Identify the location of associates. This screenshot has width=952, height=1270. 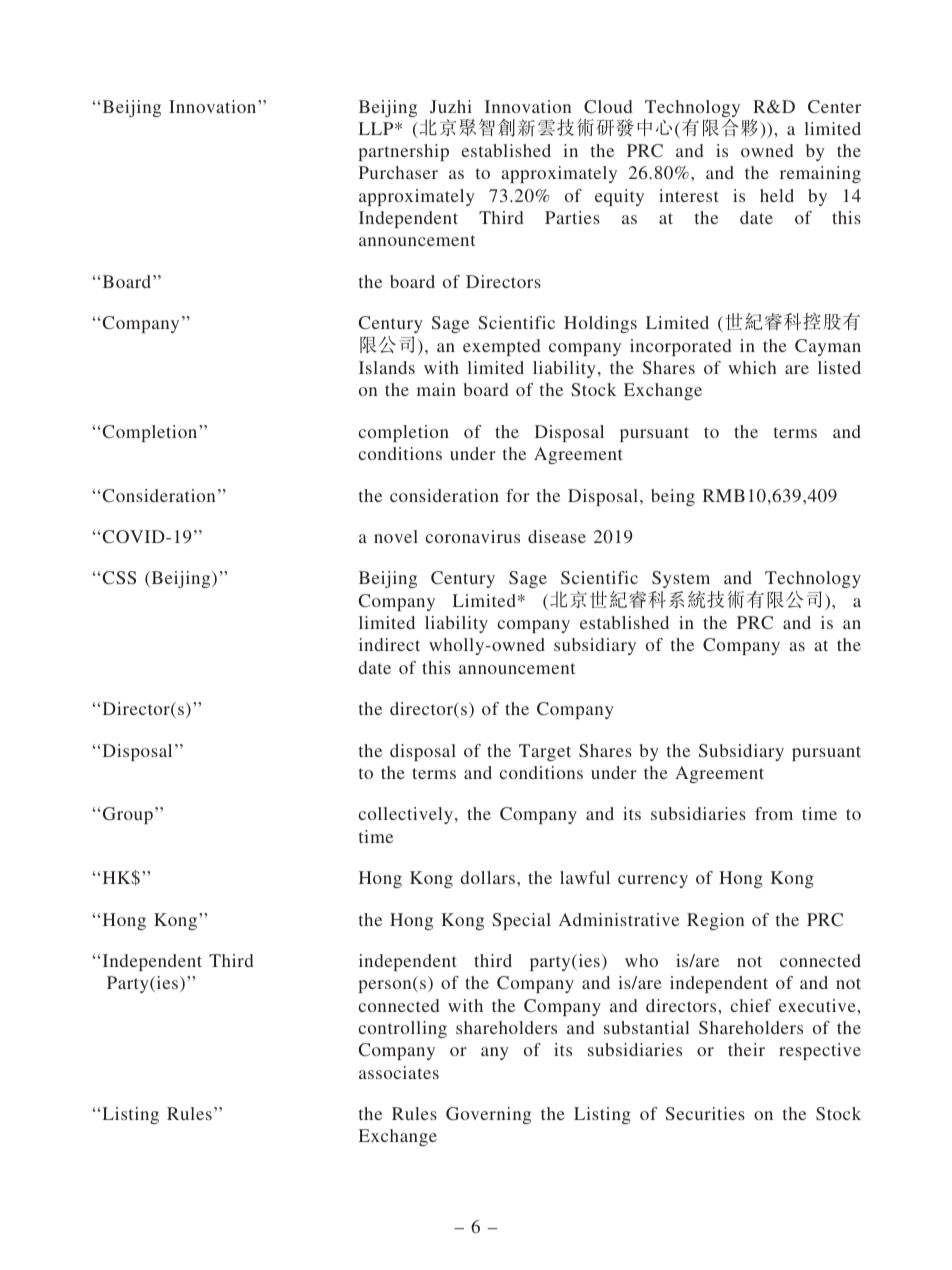
(399, 1072).
